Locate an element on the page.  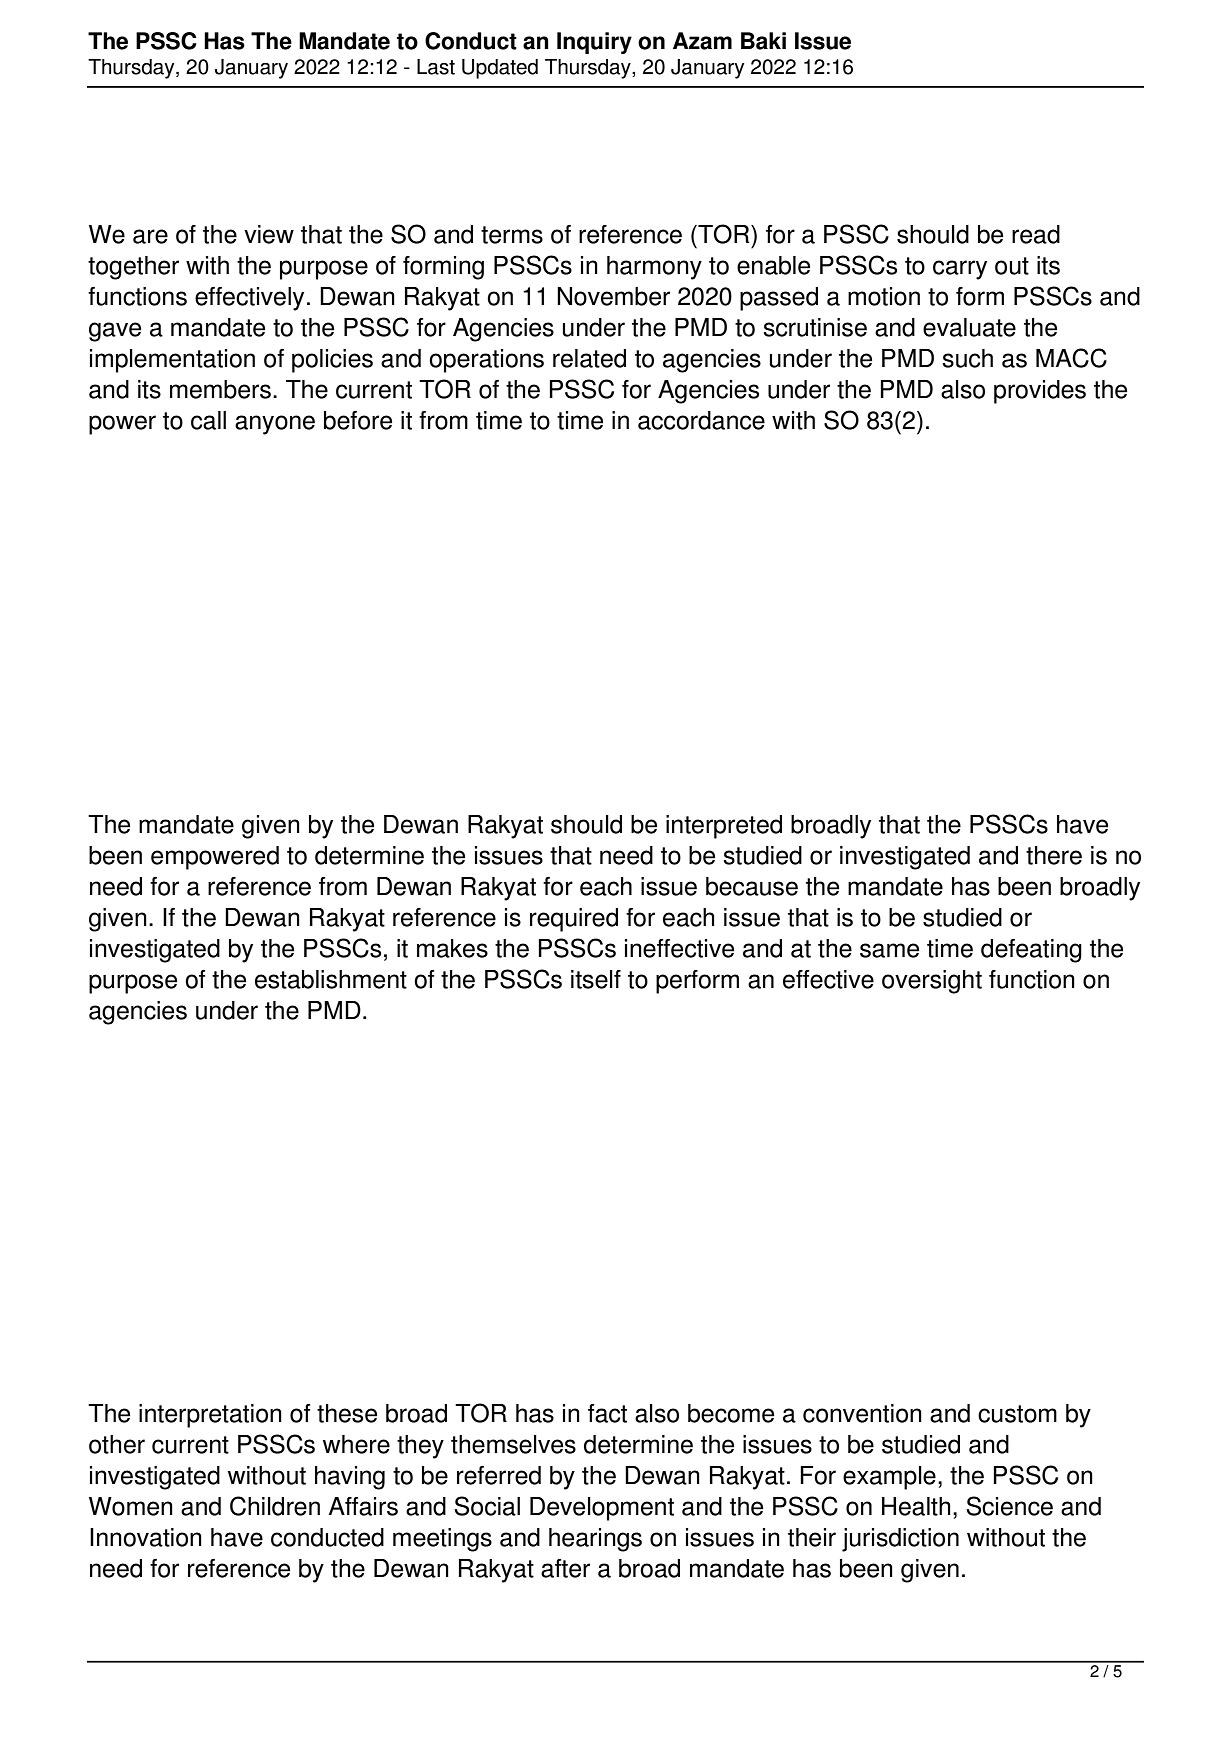
itself is located at coordinates (596, 979).
